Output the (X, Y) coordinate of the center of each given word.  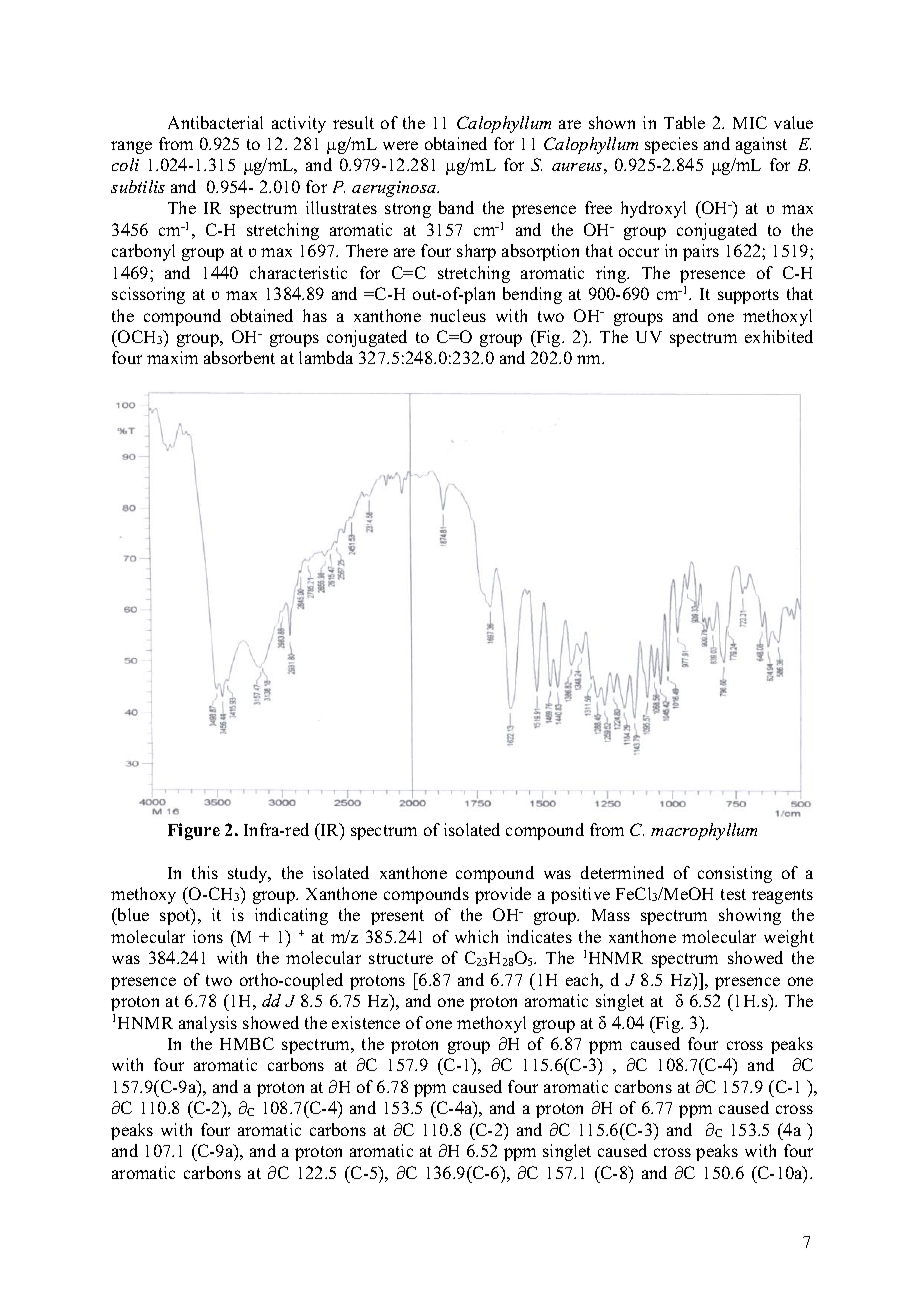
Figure (194, 831)
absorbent (239, 357)
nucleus (458, 315)
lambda (326, 357)
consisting (735, 874)
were (400, 145)
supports (748, 296)
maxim (172, 357)
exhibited (779, 336)
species (671, 145)
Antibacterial (215, 122)
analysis (208, 1024)
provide (503, 895)
